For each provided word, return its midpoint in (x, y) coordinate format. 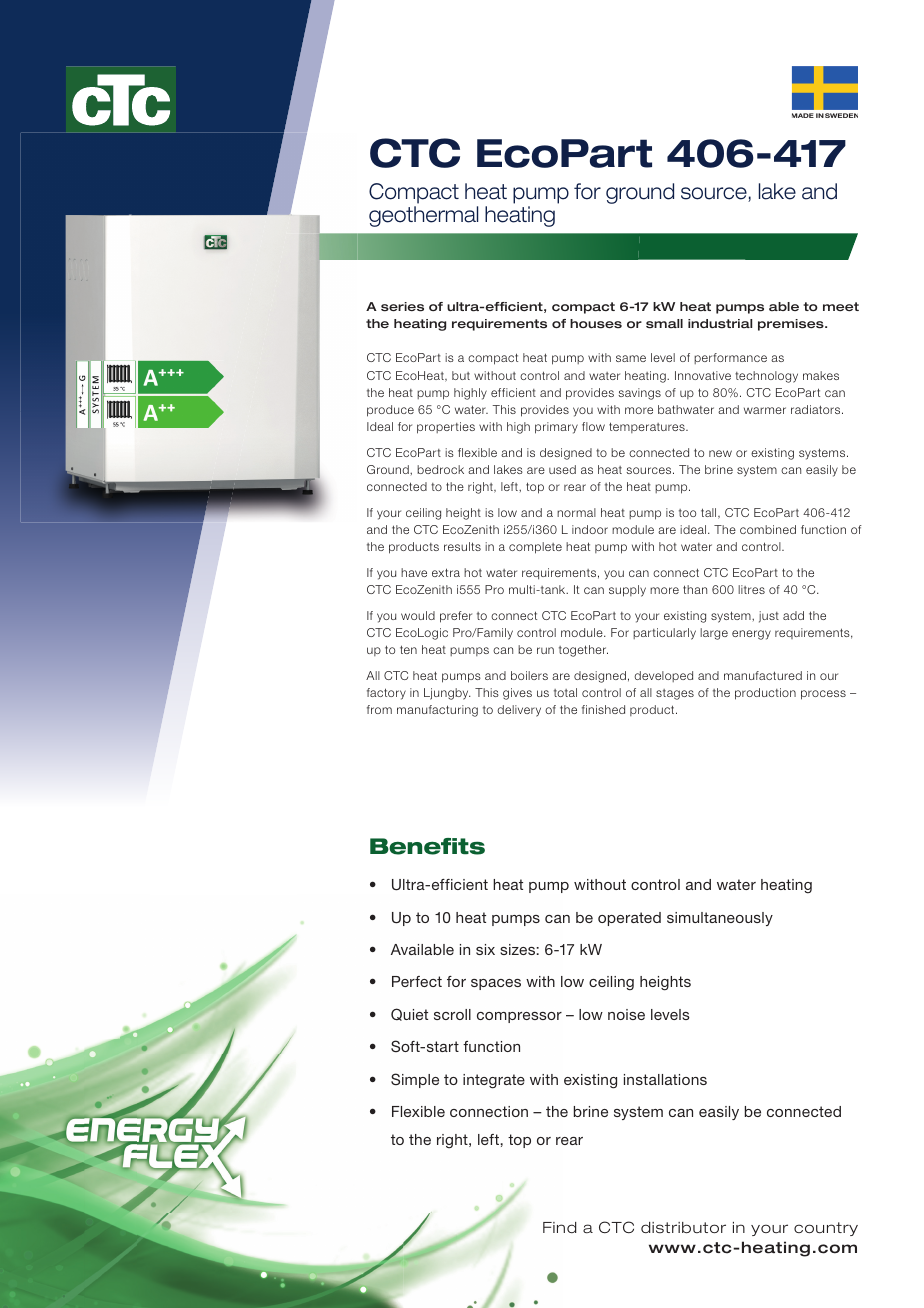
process (823, 695)
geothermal (423, 216)
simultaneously (720, 919)
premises (792, 325)
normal (576, 512)
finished (603, 709)
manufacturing (437, 711)
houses (596, 324)
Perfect (417, 981)
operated (629, 919)
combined (768, 529)
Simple (415, 1080)
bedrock (440, 469)
